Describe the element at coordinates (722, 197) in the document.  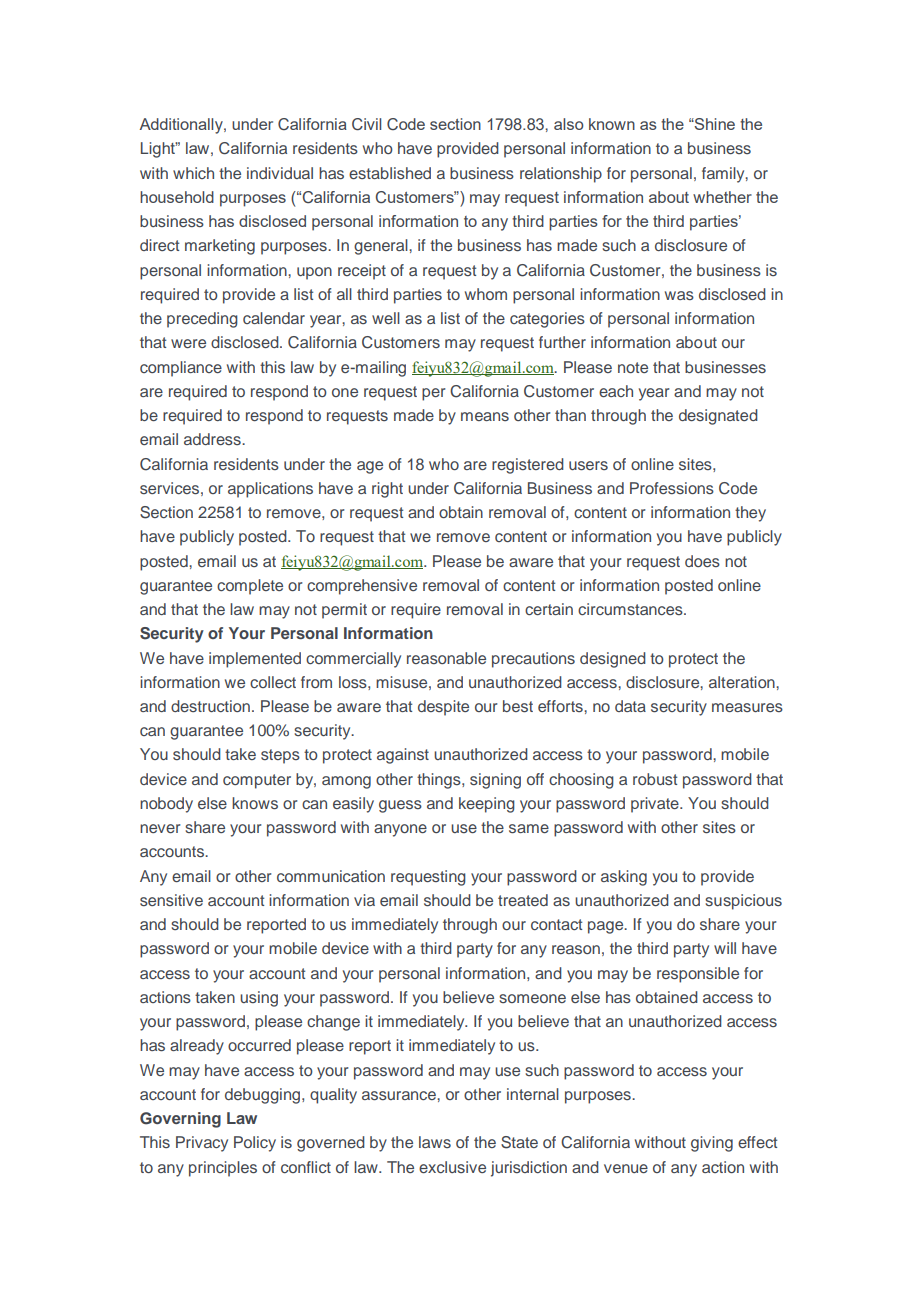
I see `whether` at that location.
